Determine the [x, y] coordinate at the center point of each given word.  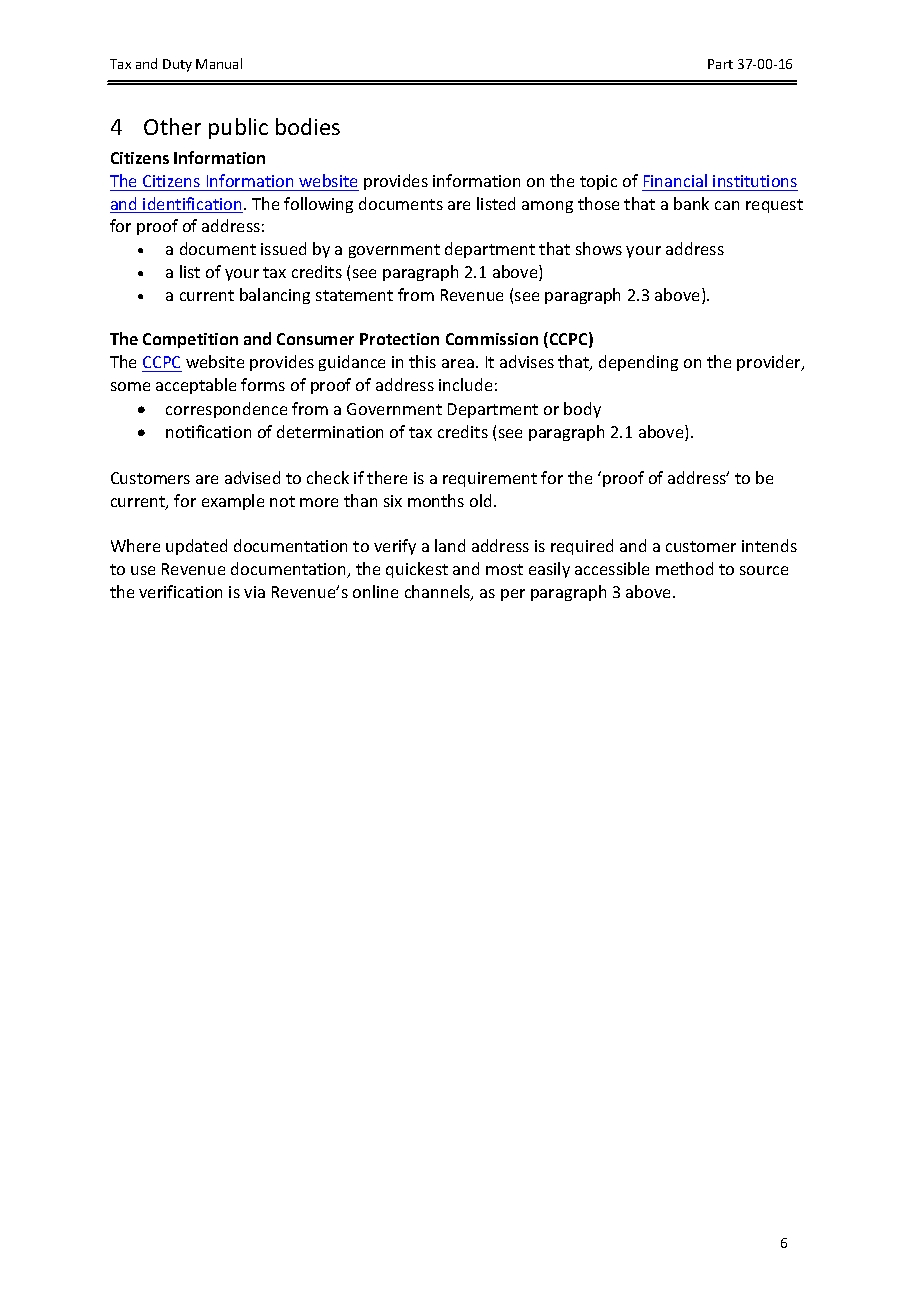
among [547, 207]
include [465, 384]
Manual [219, 63]
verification [180, 591]
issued [283, 248]
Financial [675, 180]
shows [599, 248]
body [582, 410]
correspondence [226, 410]
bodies [308, 126]
